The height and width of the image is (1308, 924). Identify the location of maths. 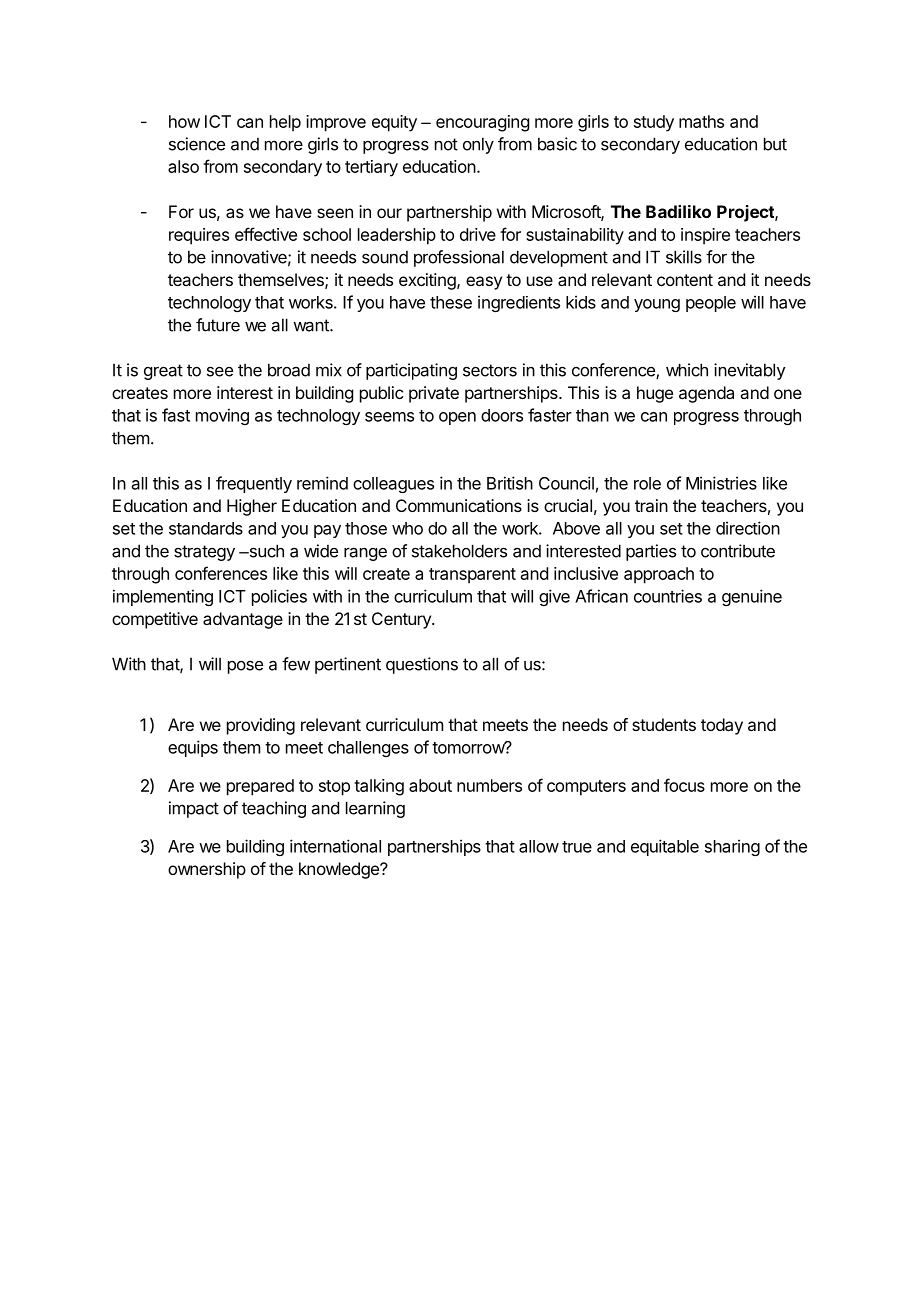
(701, 121).
